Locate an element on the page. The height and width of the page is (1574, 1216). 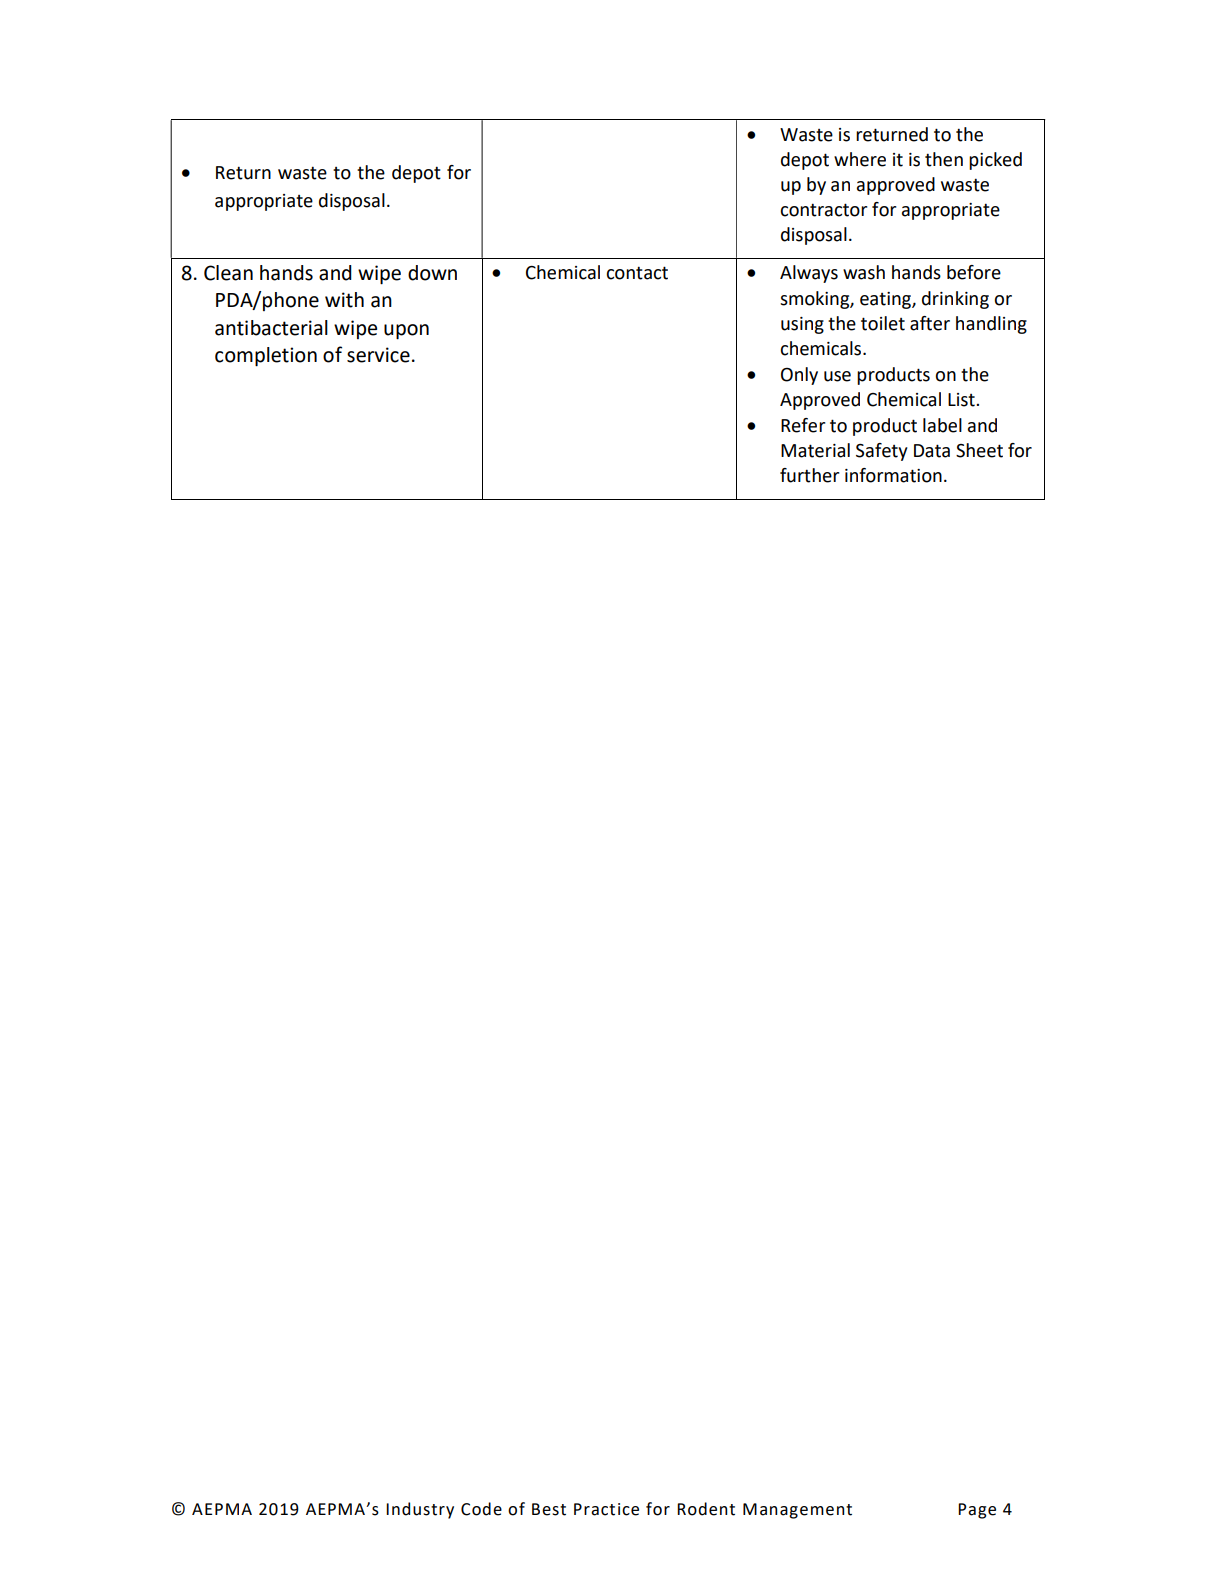
with is located at coordinates (344, 300).
